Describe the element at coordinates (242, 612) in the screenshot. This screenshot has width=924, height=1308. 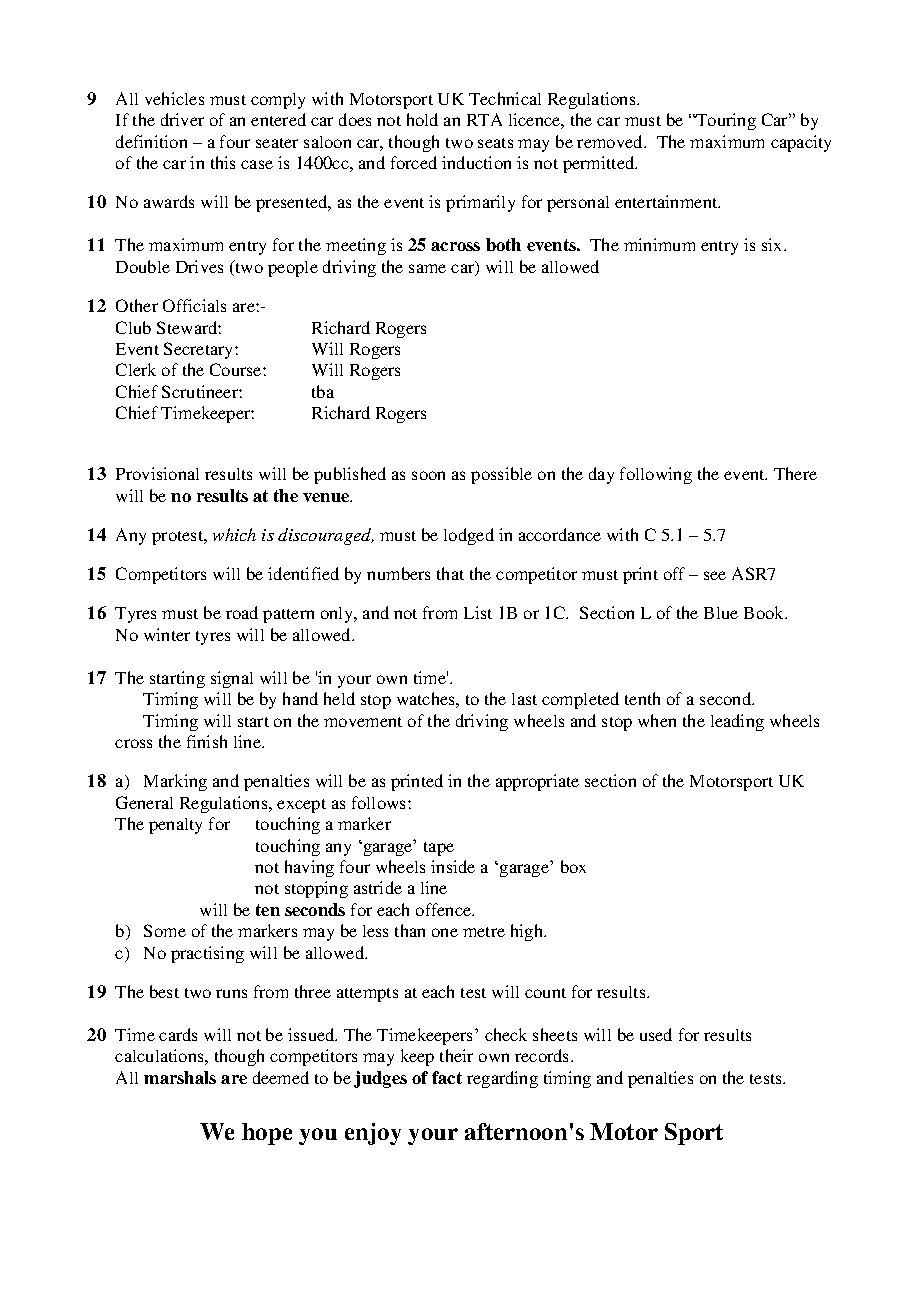
I see `road` at that location.
